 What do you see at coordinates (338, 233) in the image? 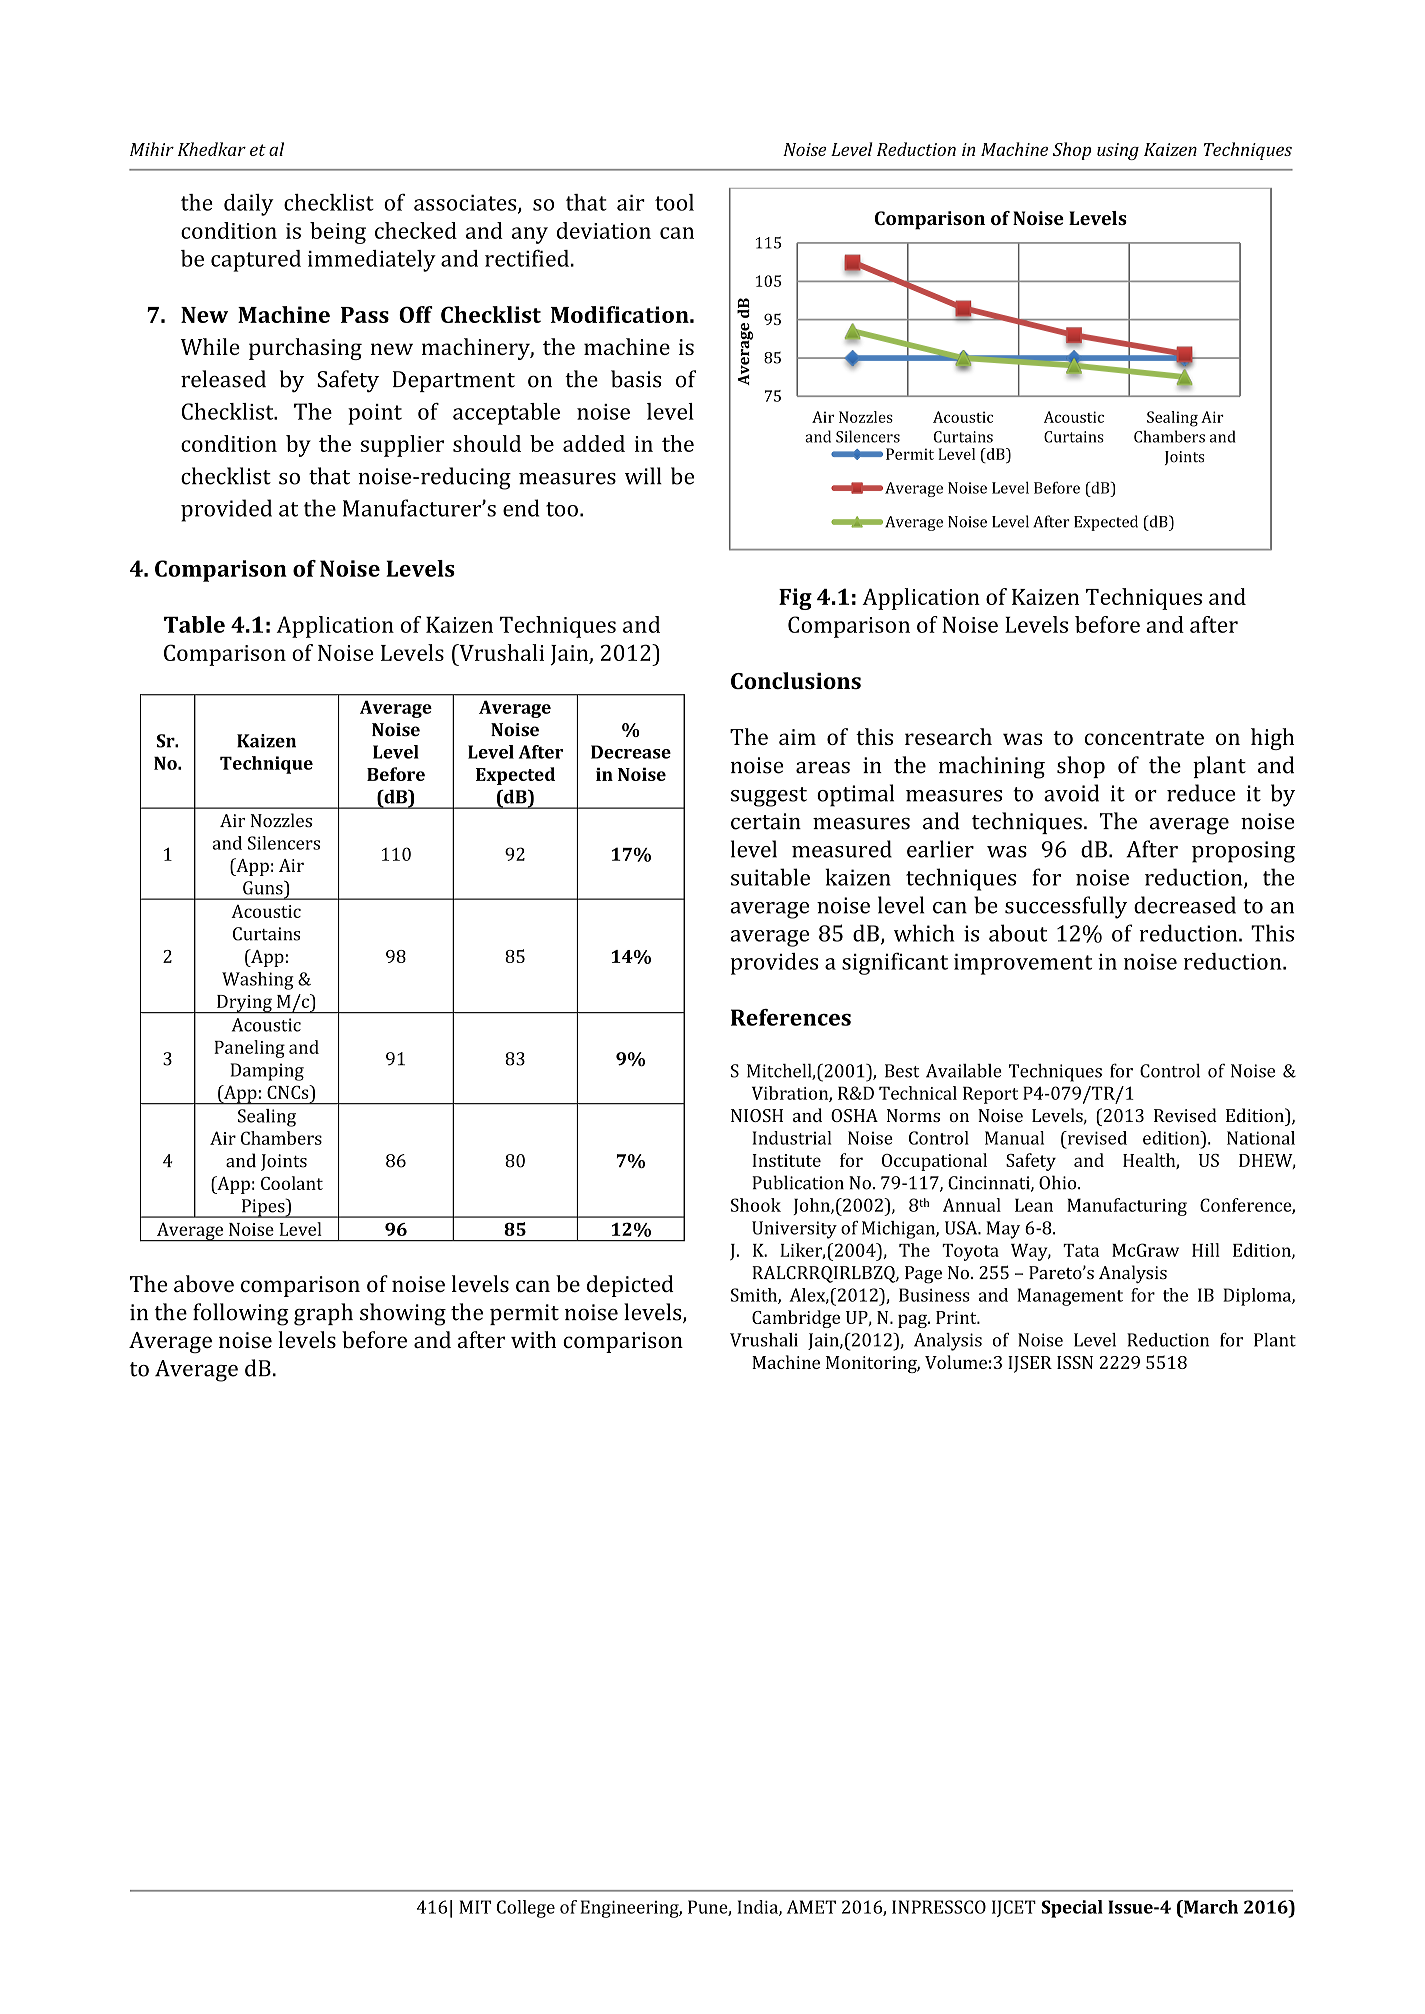
I see `being` at bounding box center [338, 233].
